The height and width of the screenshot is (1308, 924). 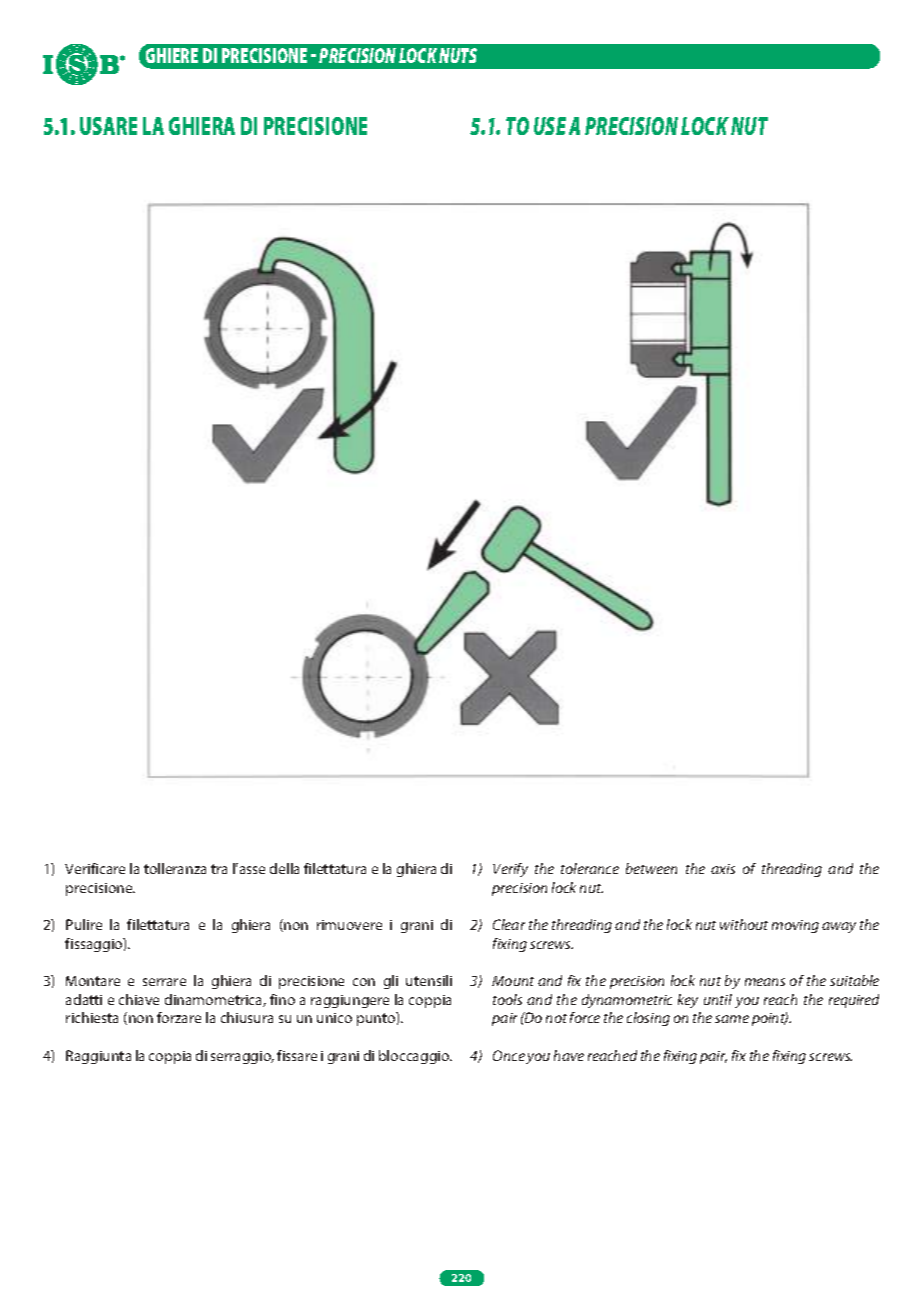 I want to click on moving, so click(x=795, y=926).
